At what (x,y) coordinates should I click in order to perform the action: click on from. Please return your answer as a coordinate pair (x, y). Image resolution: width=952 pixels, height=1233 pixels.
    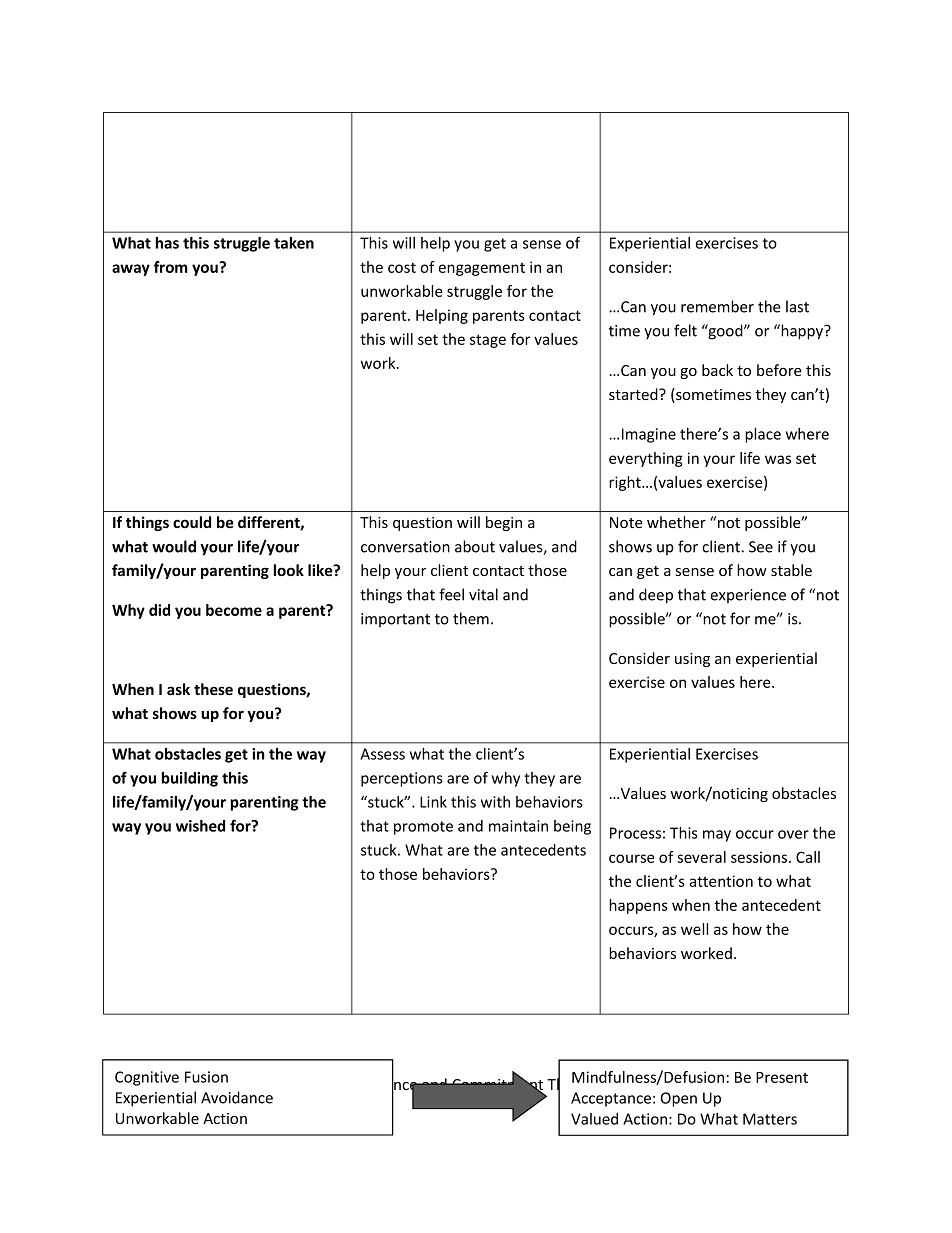
    Looking at the image, I should click on (171, 267).
